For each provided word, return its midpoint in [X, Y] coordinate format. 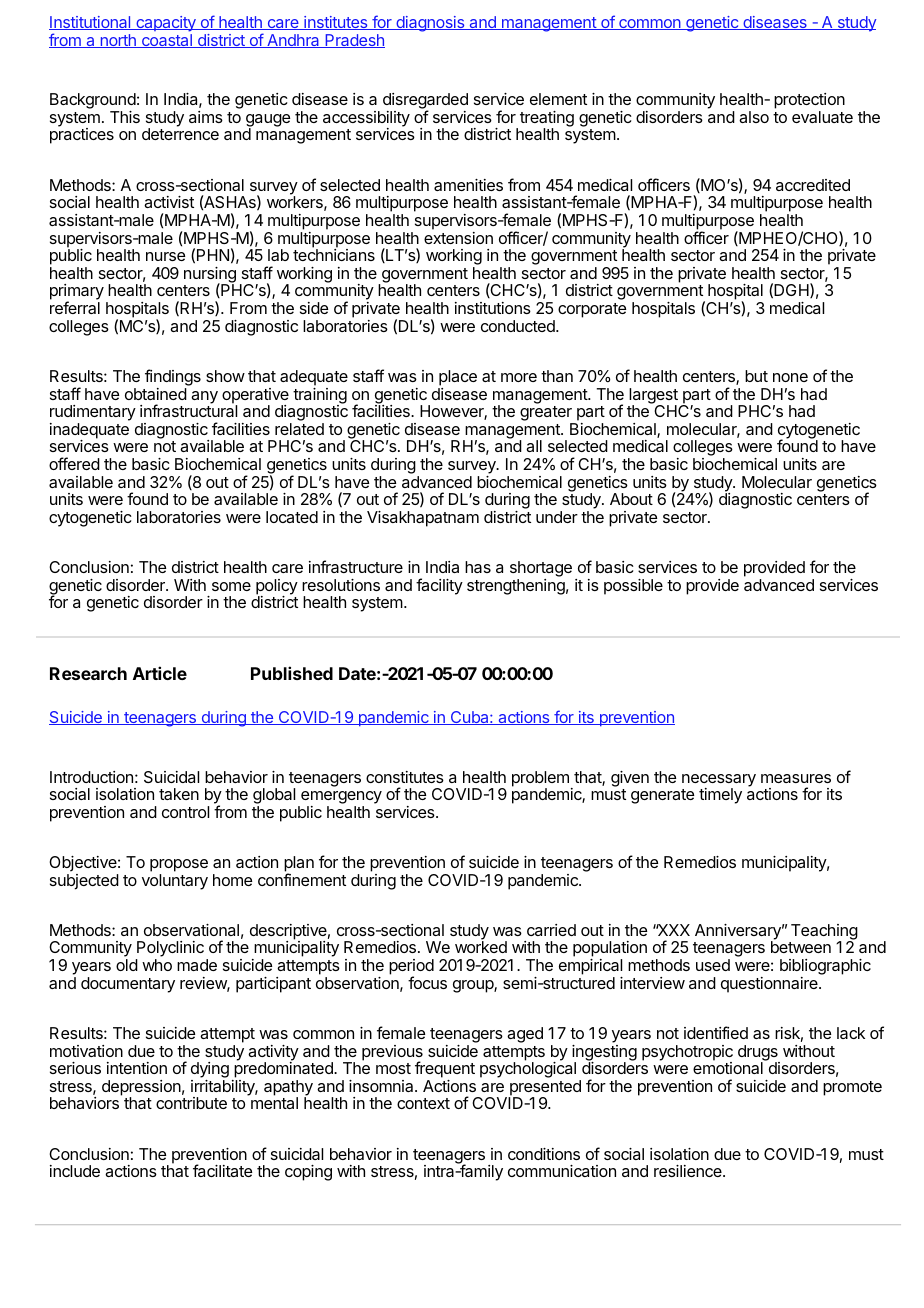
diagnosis [430, 24]
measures [796, 778]
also [754, 117]
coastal [166, 41]
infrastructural [188, 410]
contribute [191, 1103]
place [458, 378]
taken [179, 794]
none [790, 377]
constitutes [405, 777]
